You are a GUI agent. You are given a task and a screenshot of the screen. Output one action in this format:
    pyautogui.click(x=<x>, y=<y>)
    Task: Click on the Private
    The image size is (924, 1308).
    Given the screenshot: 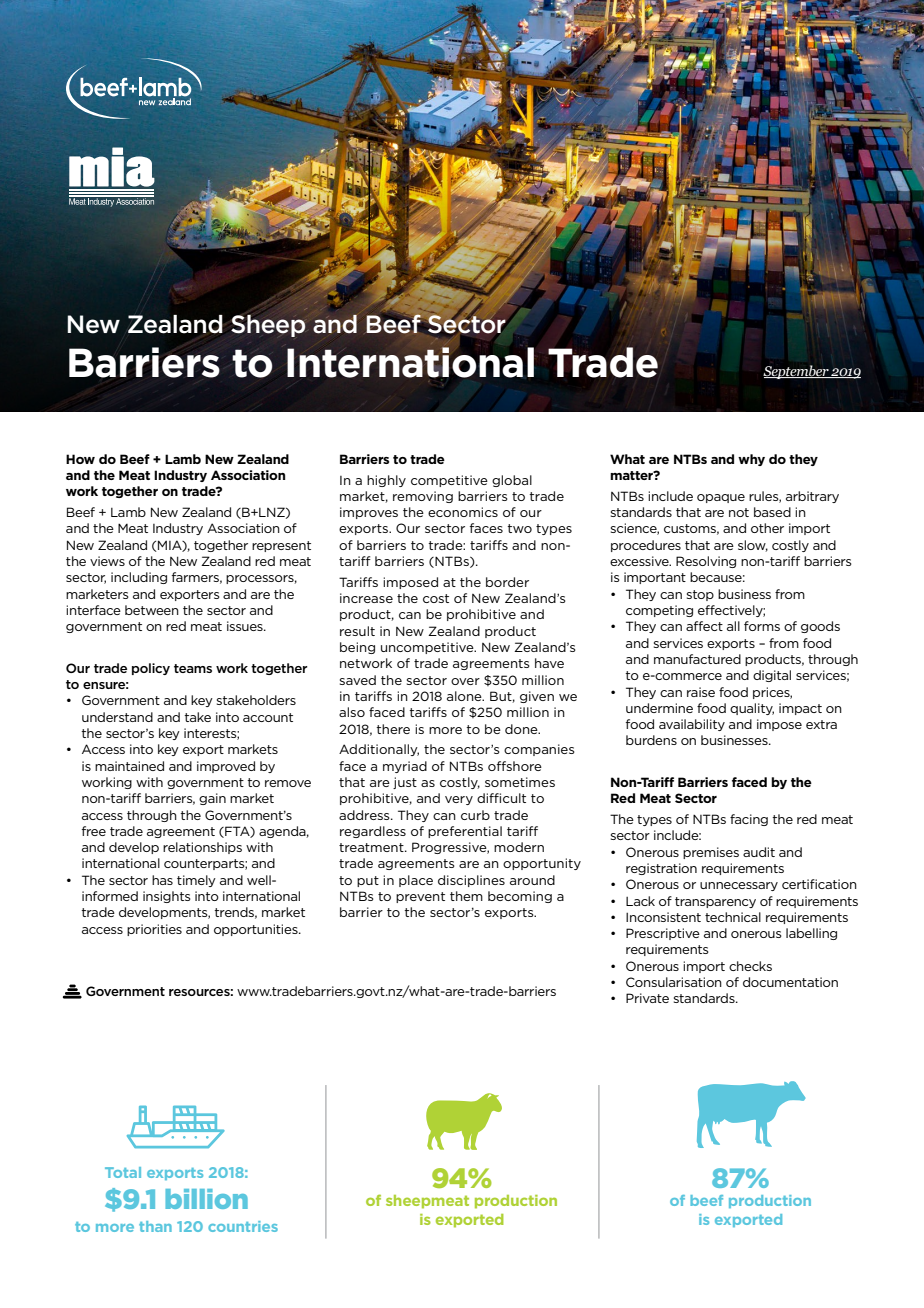 What is the action you would take?
    pyautogui.click(x=647, y=998)
